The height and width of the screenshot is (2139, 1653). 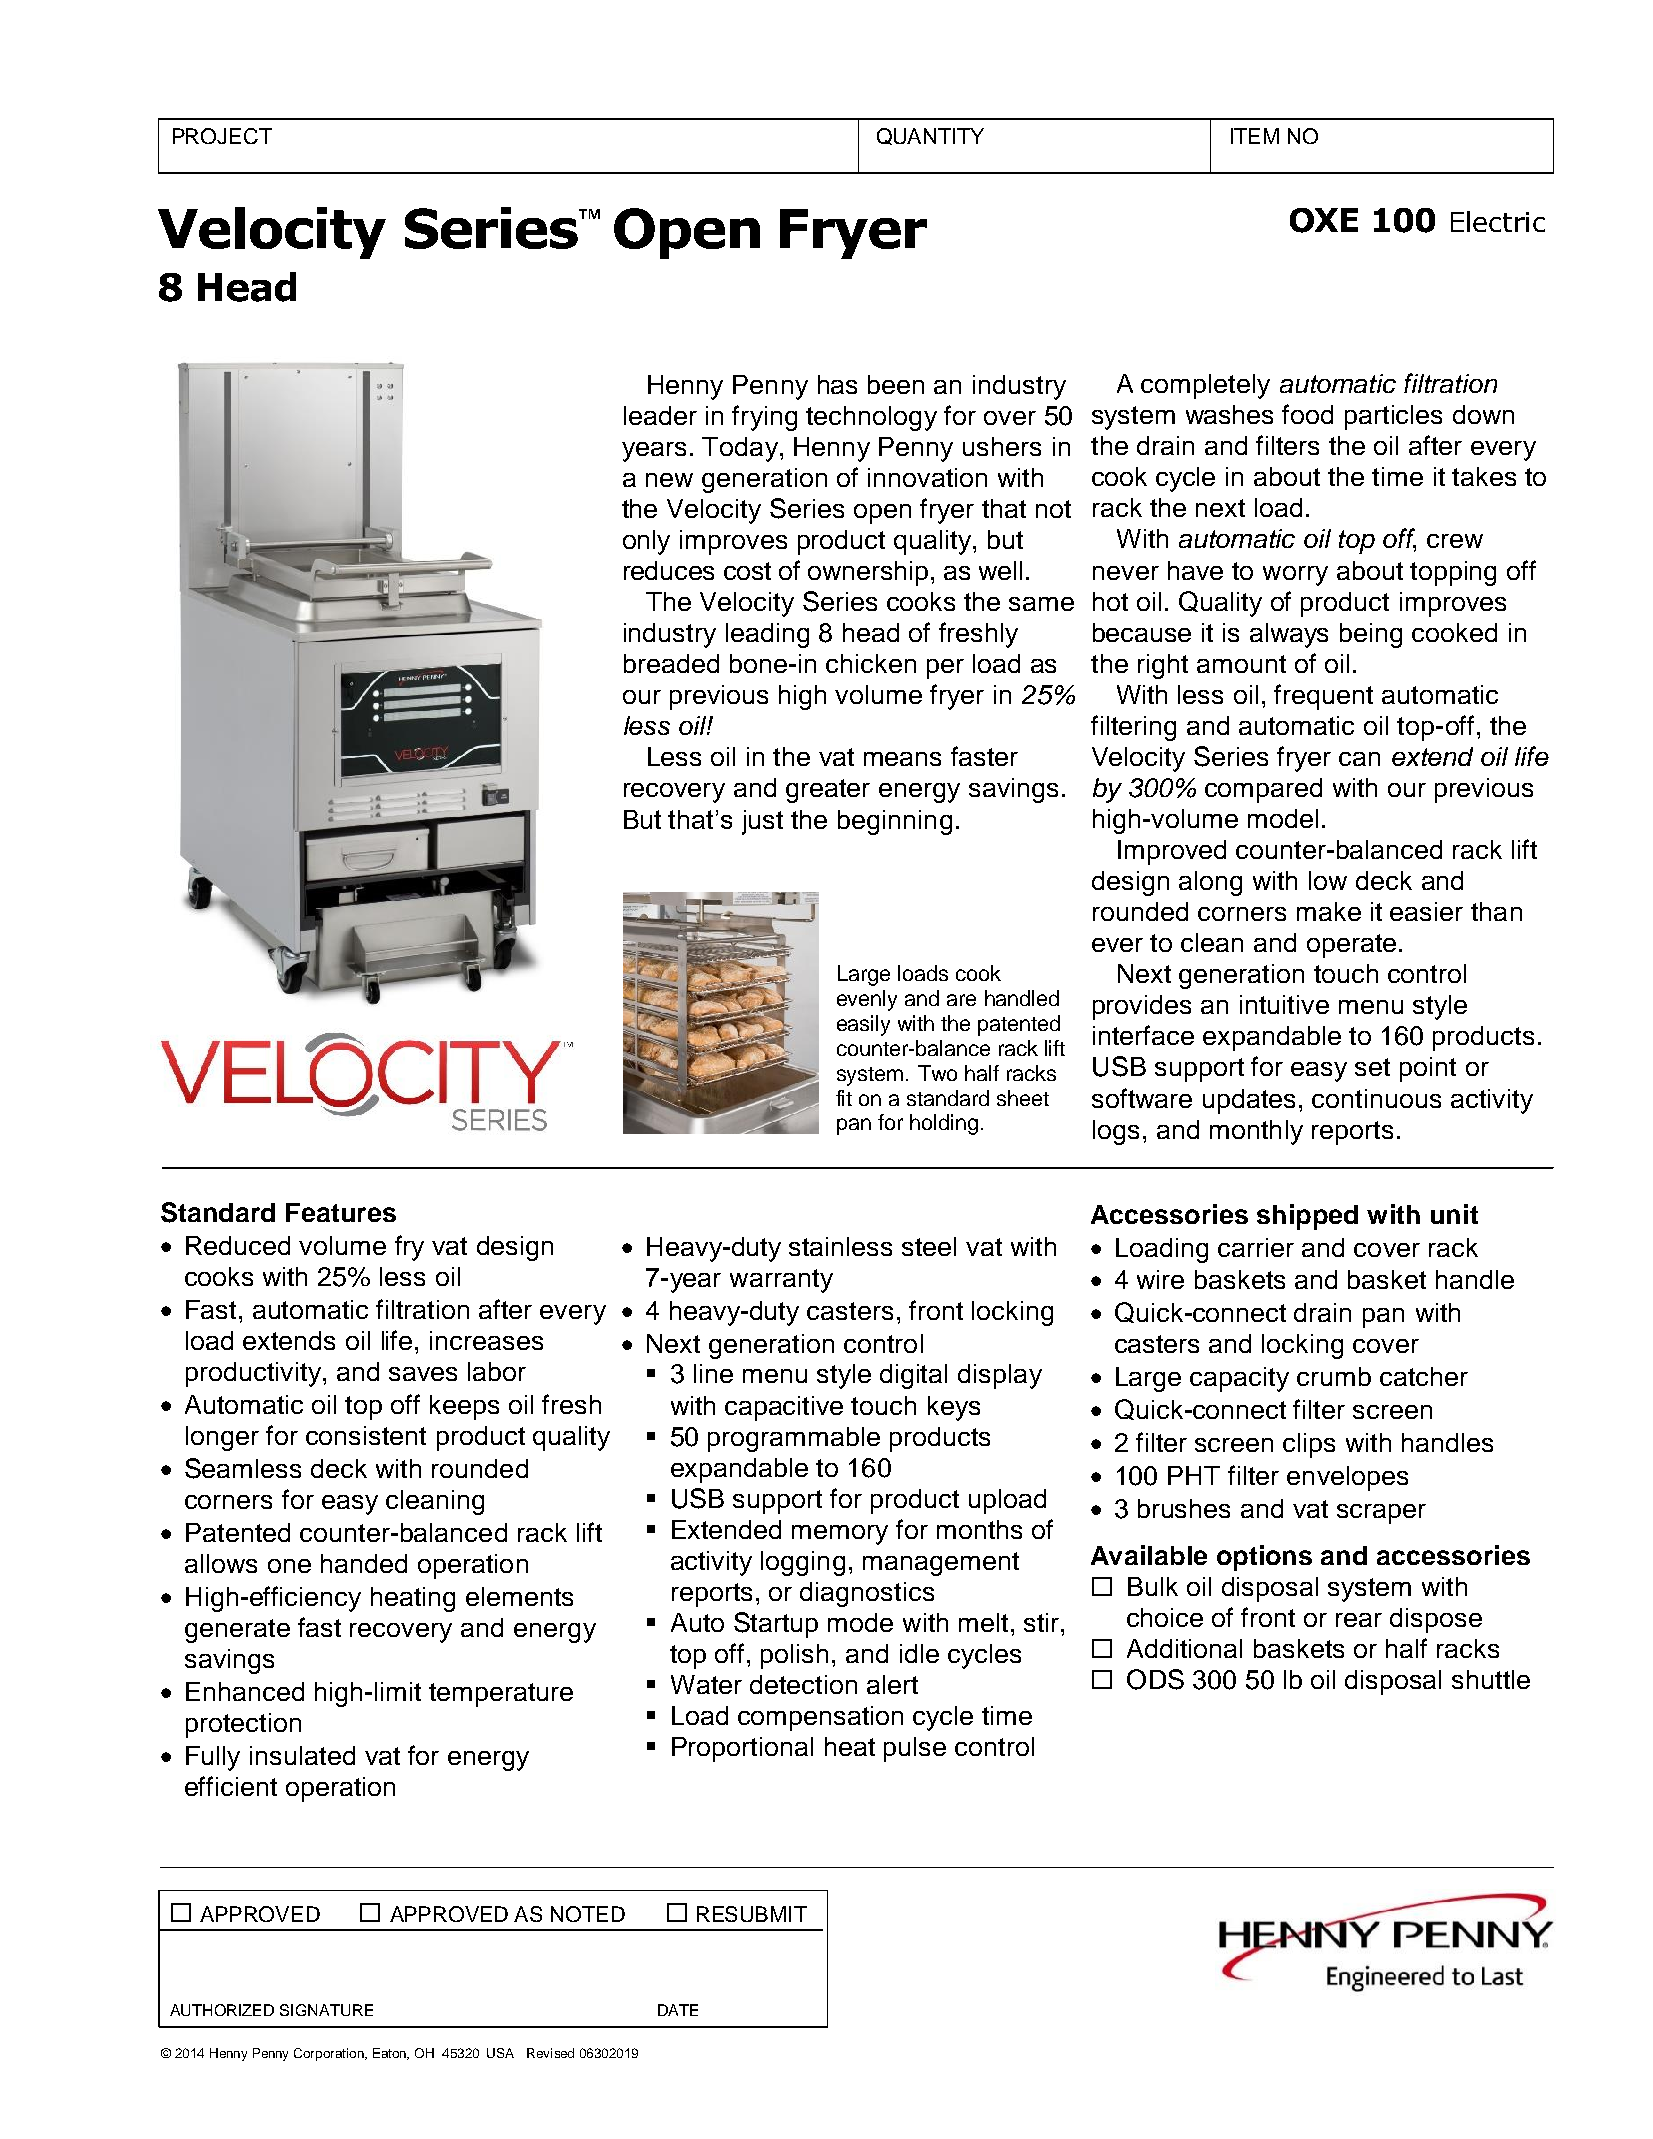 I want to click on shuttle, so click(x=1491, y=1679).
